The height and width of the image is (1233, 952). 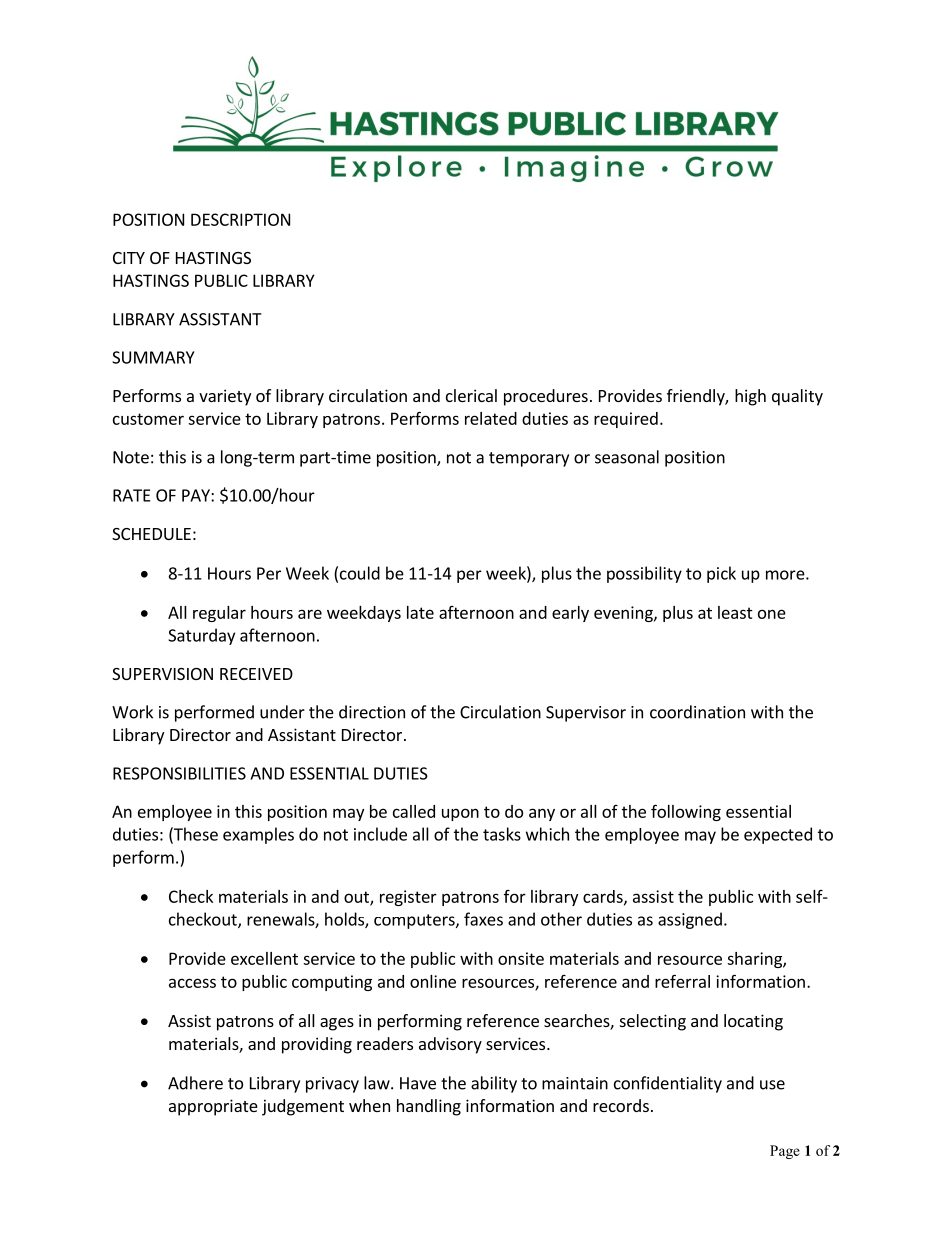 What do you see at coordinates (372, 712) in the image?
I see `direction` at bounding box center [372, 712].
